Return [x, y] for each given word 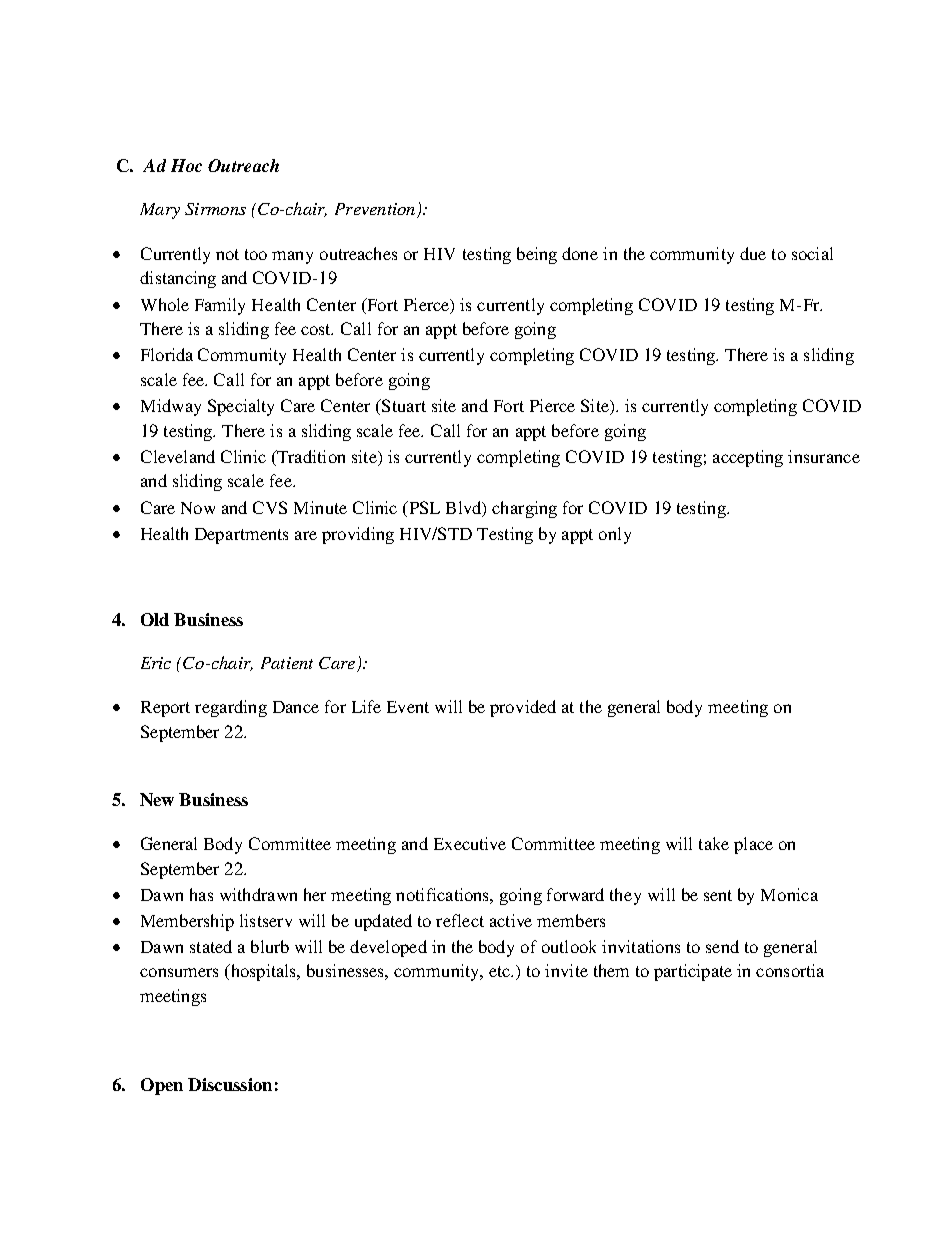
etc [500, 971]
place [753, 845]
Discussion [230, 1084]
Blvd [465, 508]
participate [693, 972]
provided [523, 708]
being [537, 255]
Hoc [186, 165]
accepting [748, 458]
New [157, 799]
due [753, 253]
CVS [270, 507]
